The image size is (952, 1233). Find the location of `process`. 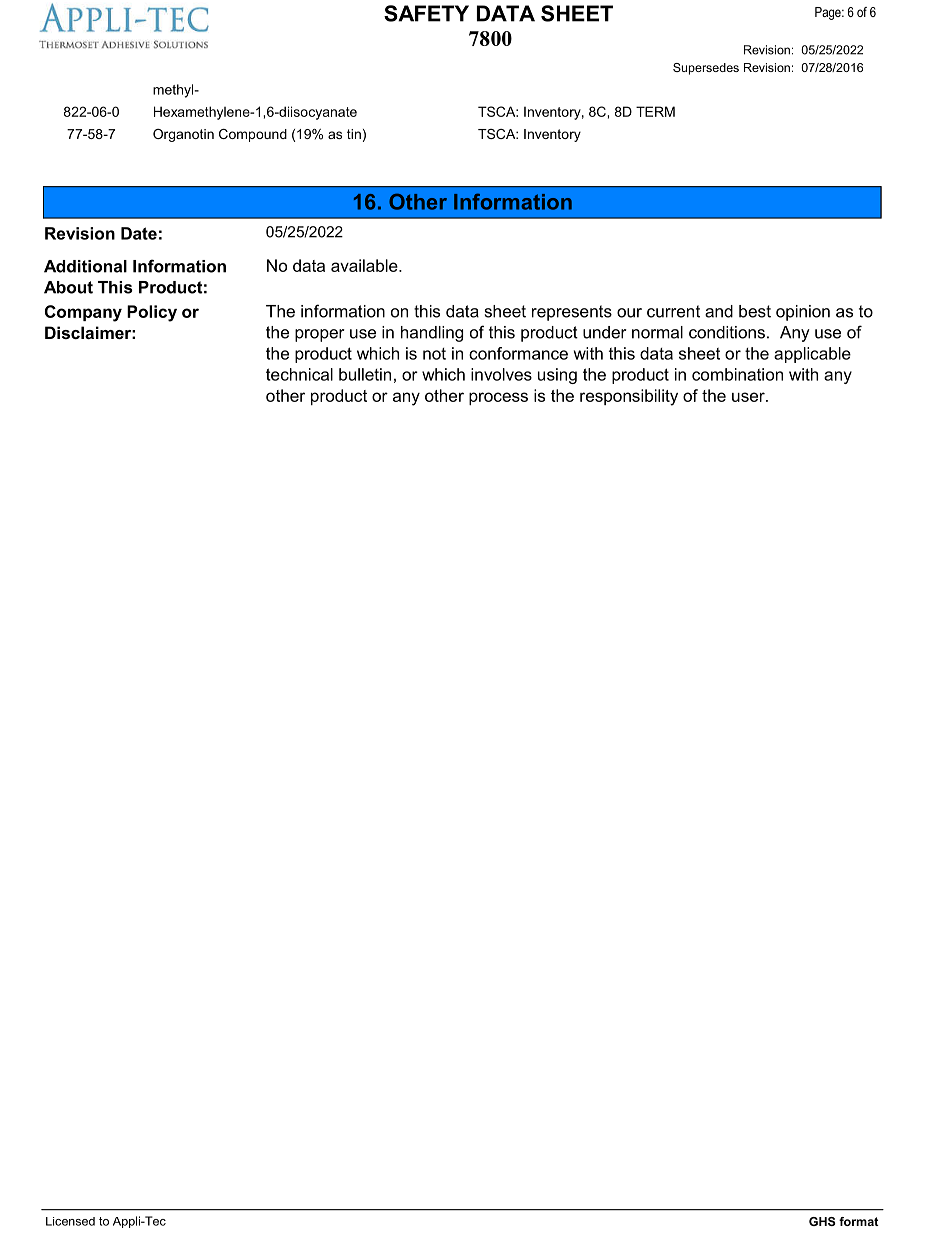

process is located at coordinates (498, 398).
